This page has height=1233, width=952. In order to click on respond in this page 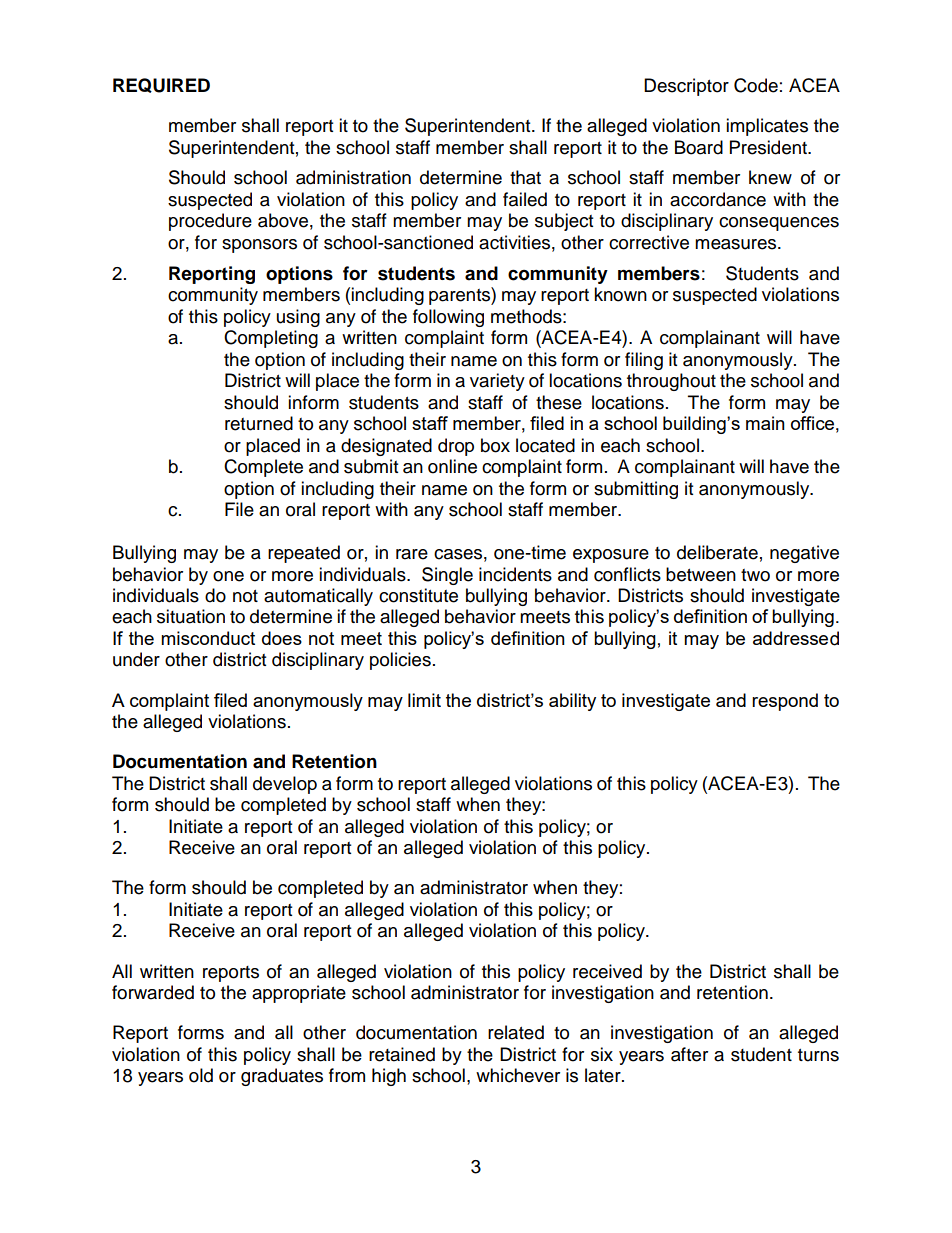, I will do `click(785, 702)`.
